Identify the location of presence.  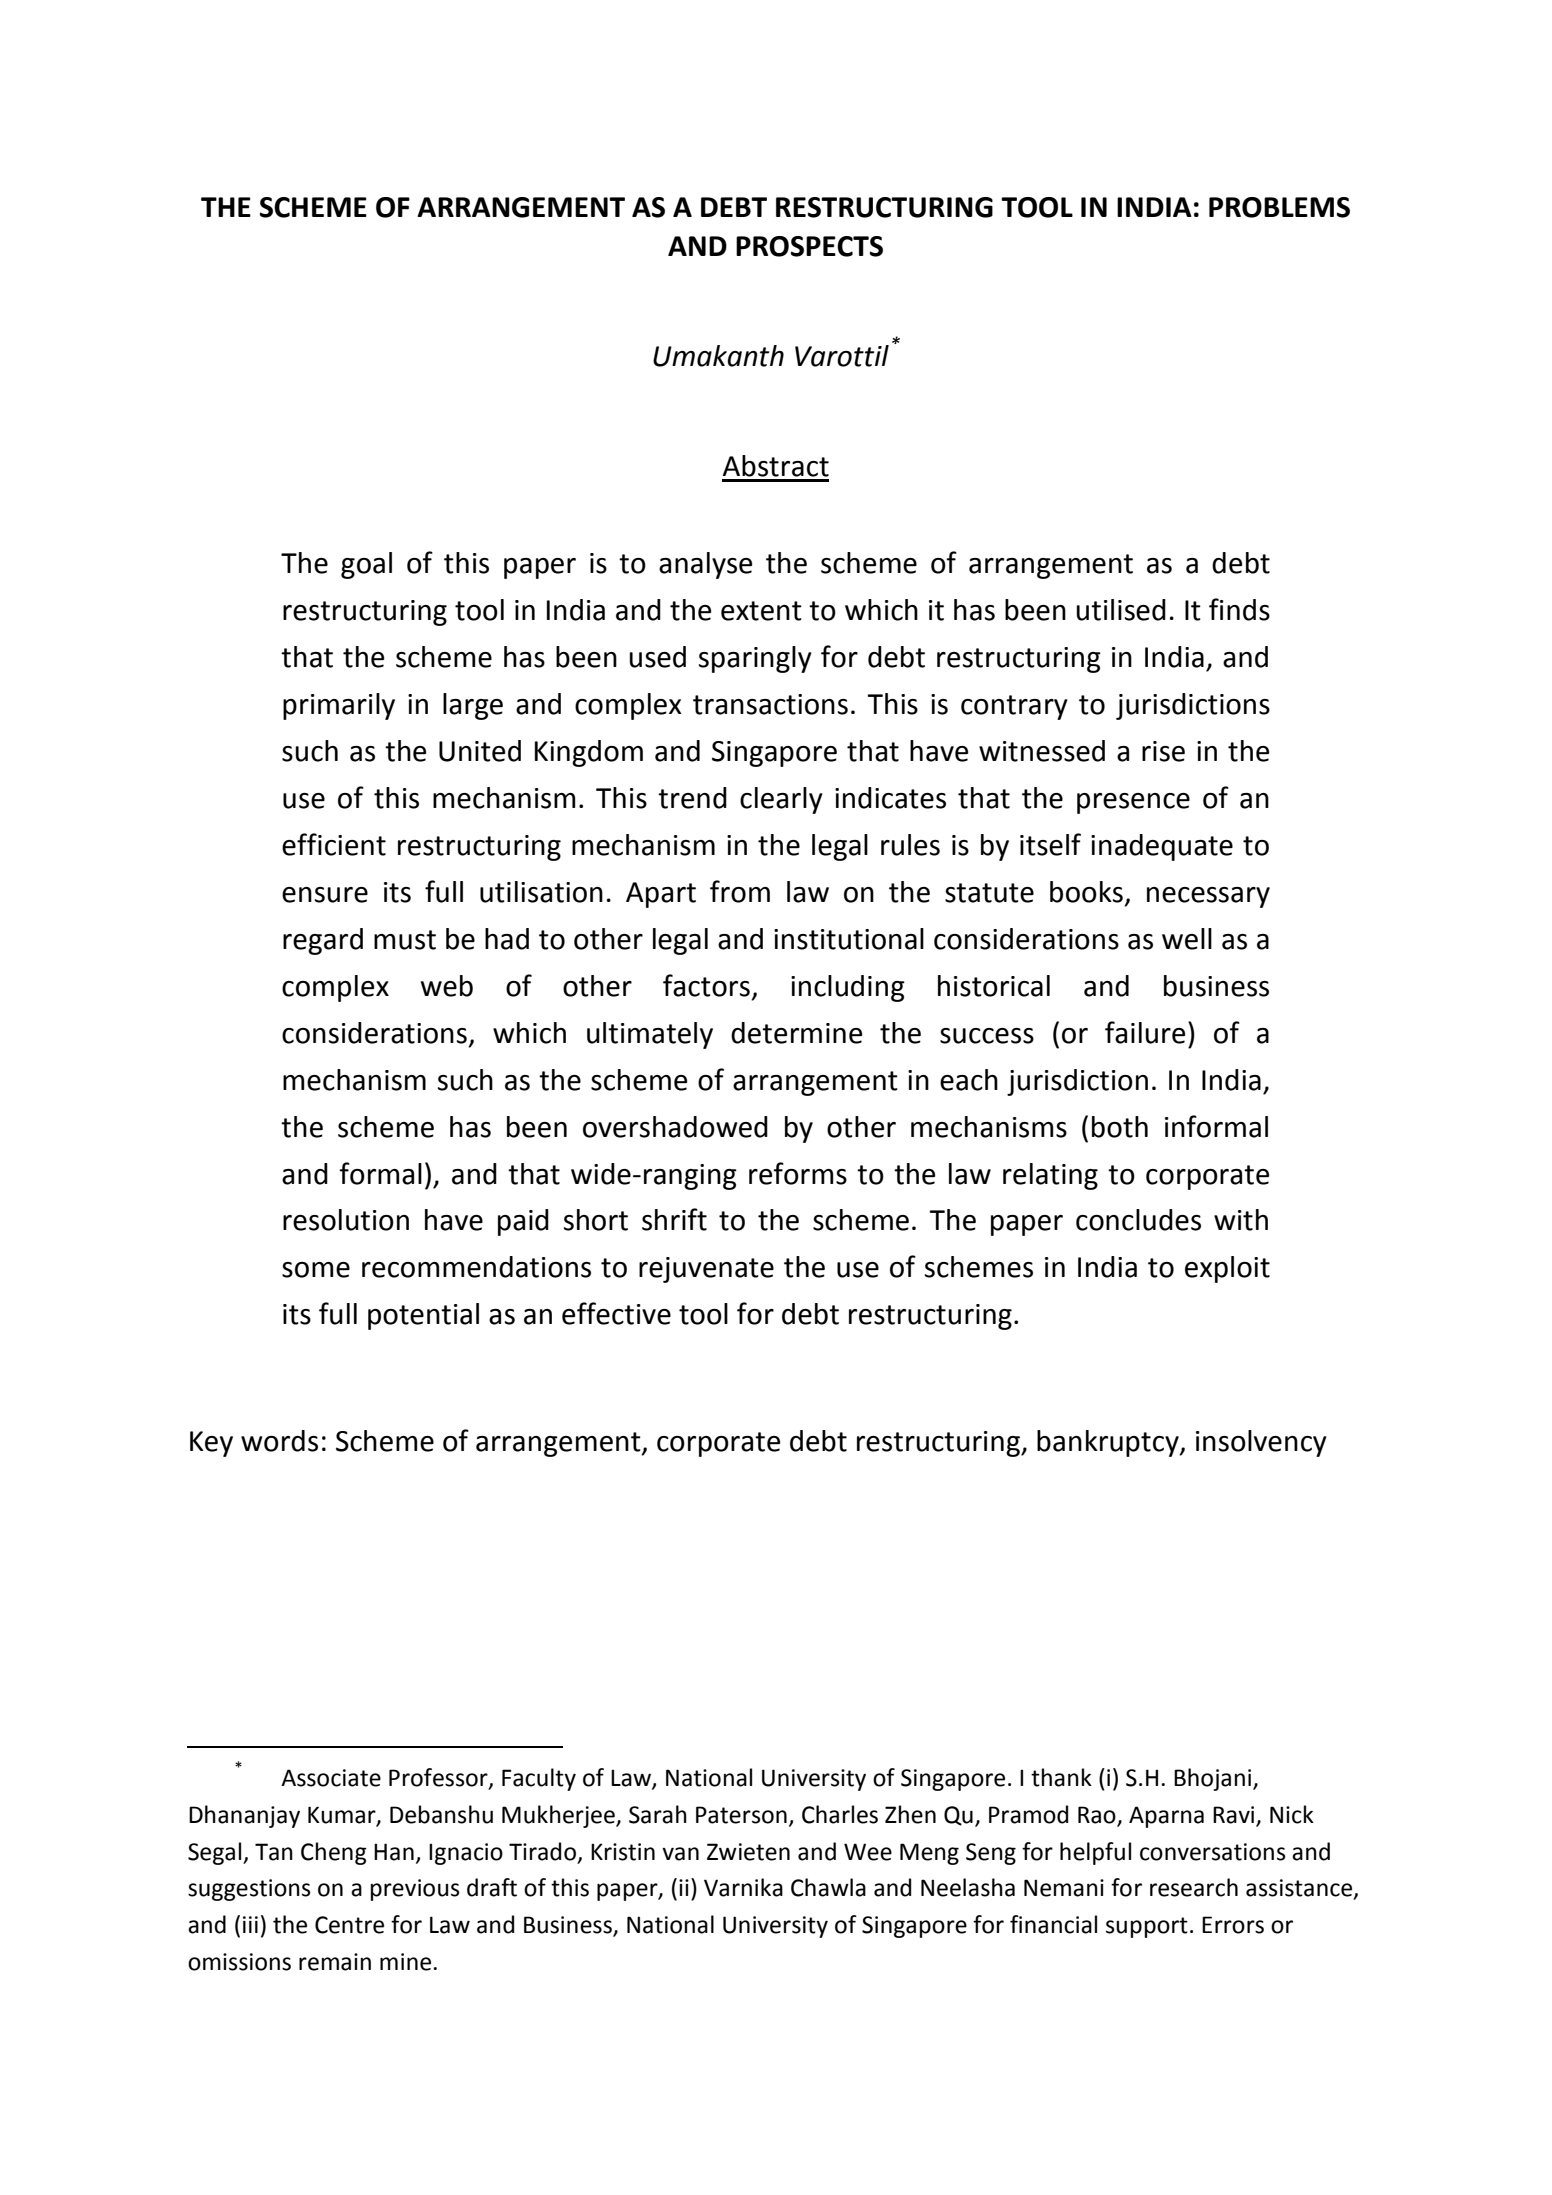
(1133, 803).
